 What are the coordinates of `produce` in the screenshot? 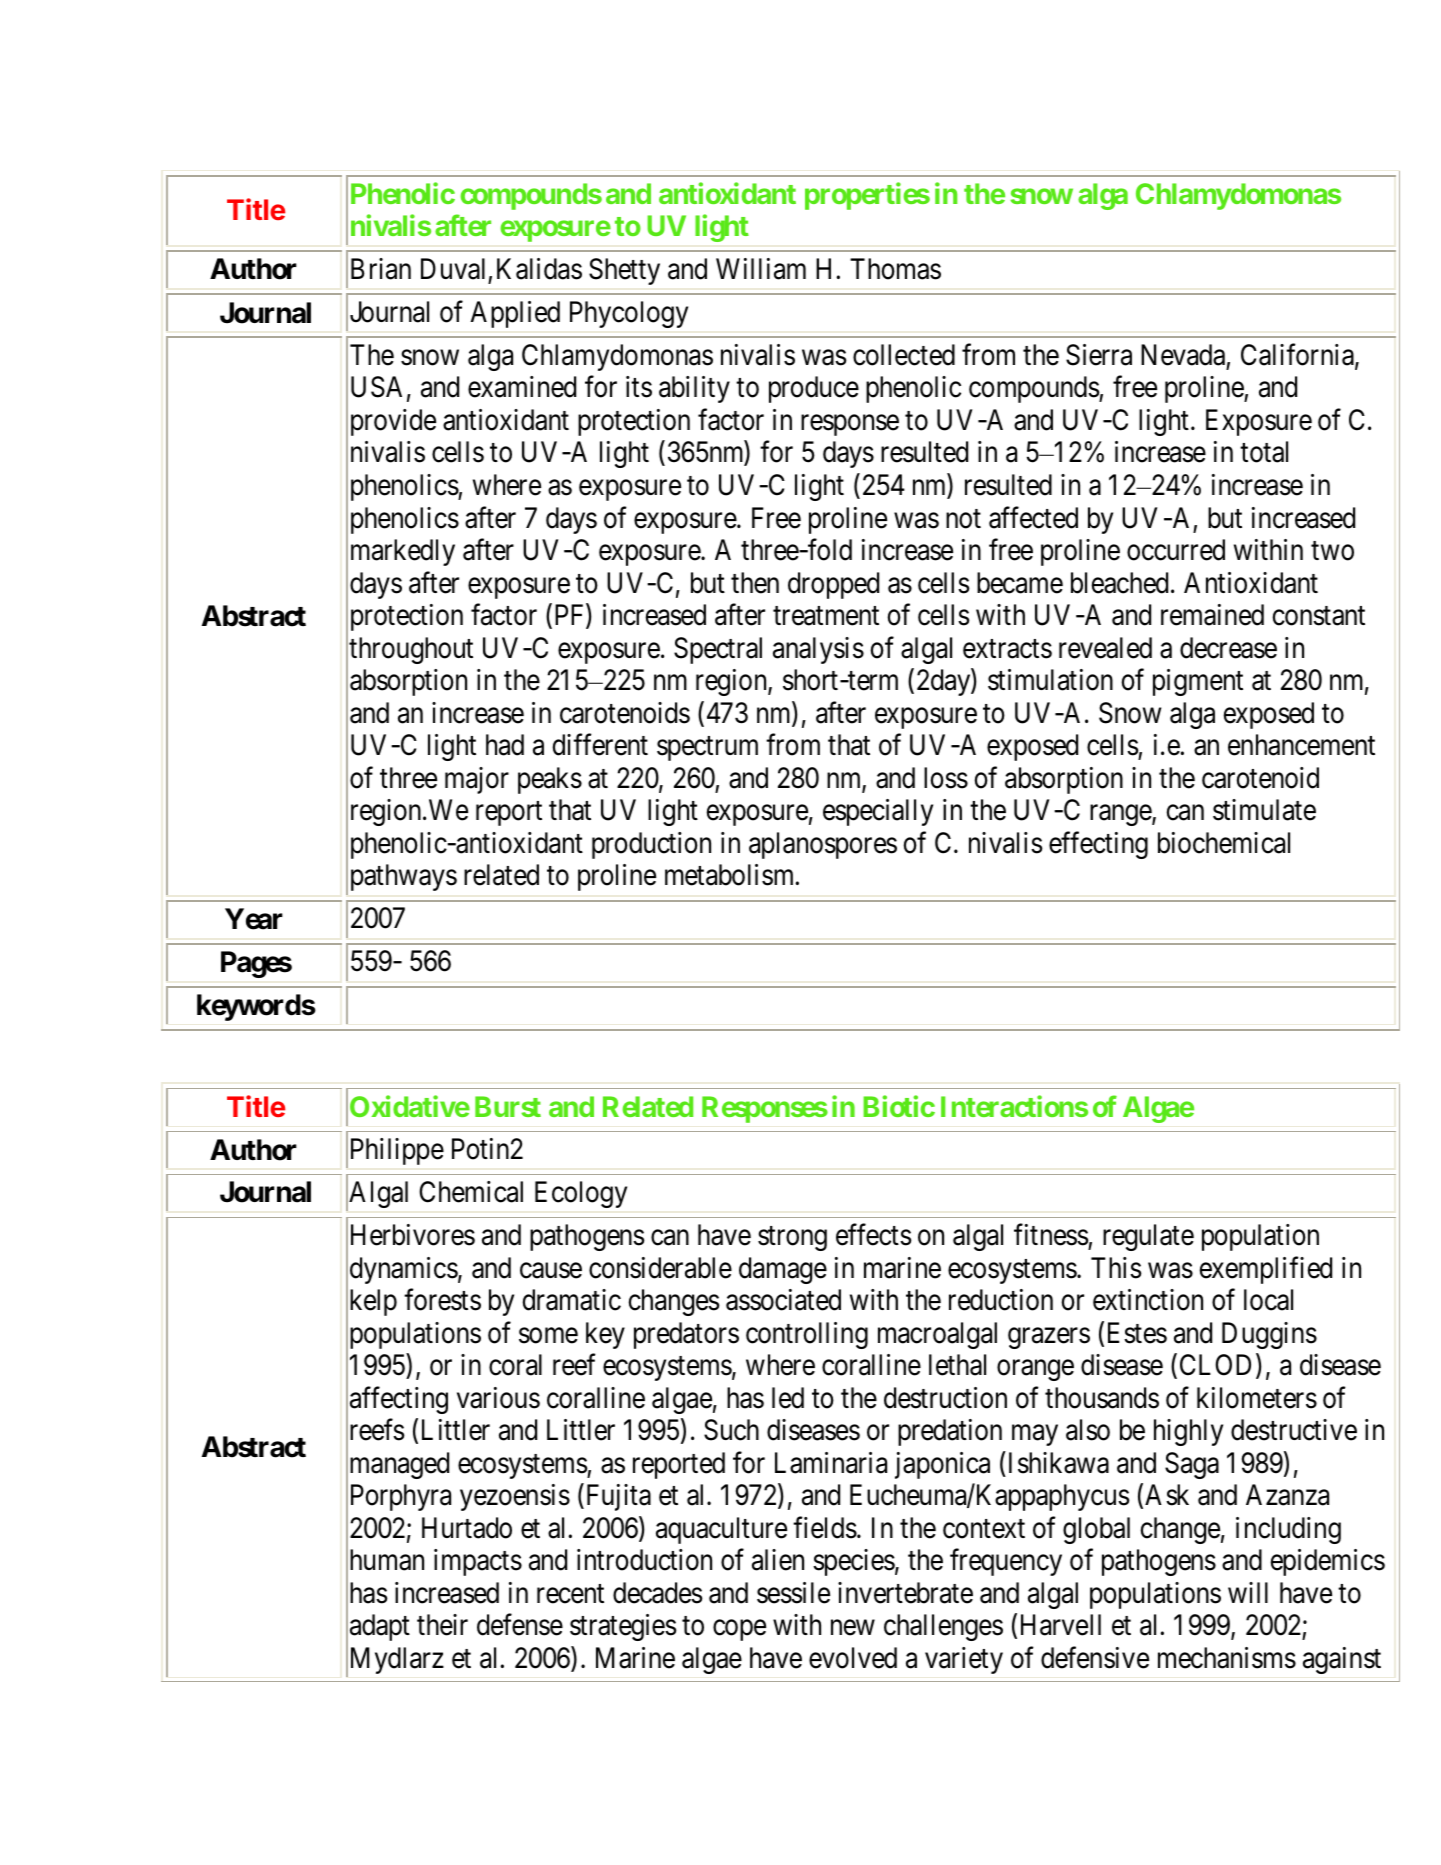 It's located at (814, 389).
